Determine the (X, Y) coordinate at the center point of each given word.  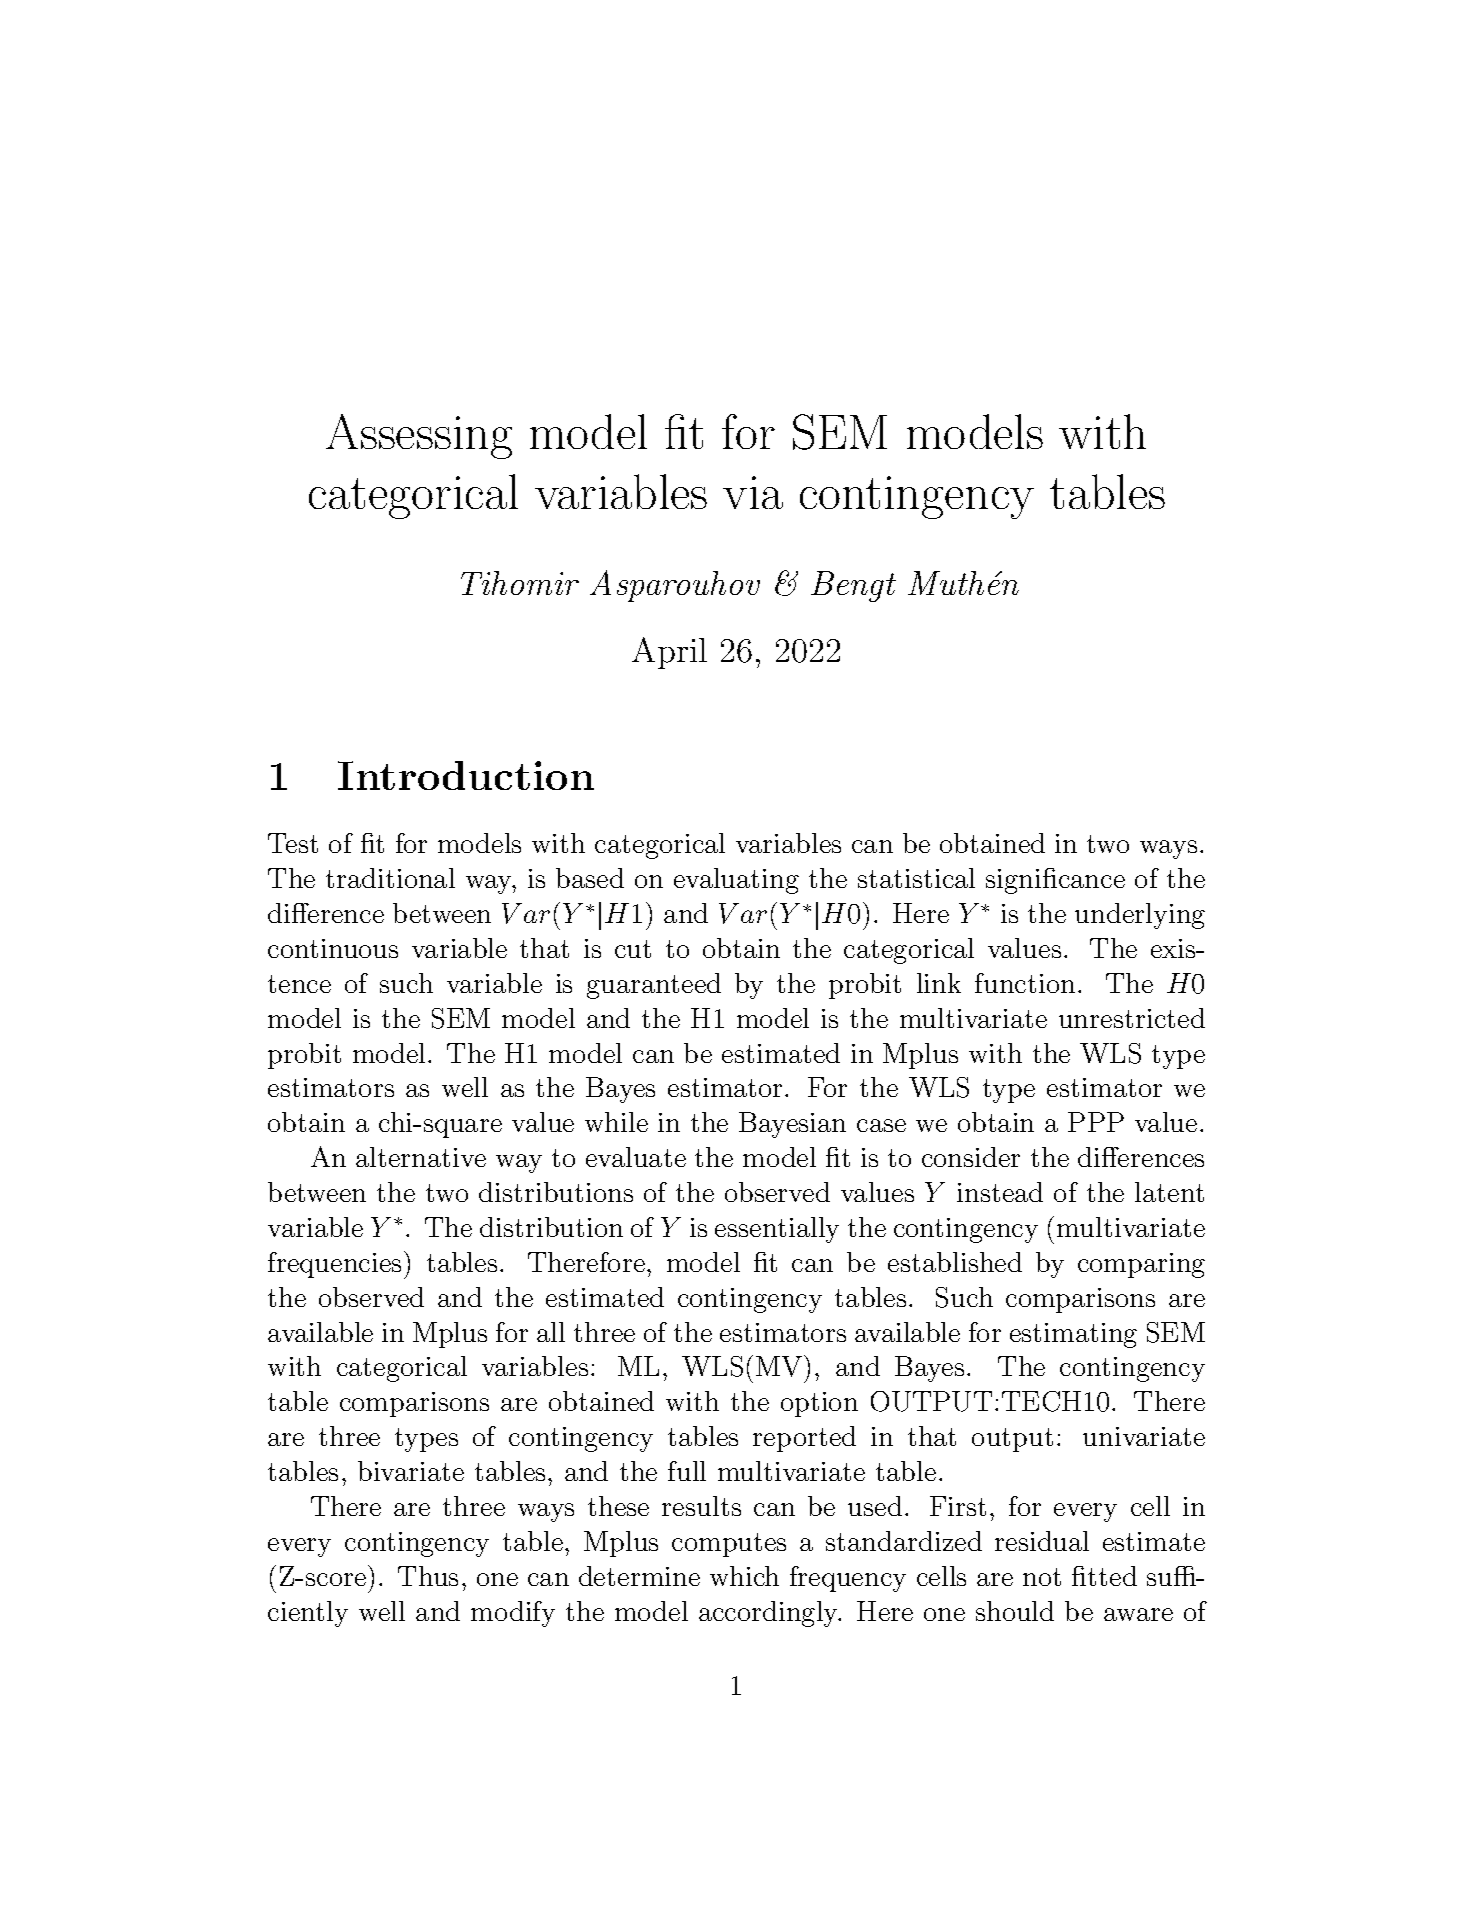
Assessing (419, 436)
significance (1055, 881)
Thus (428, 1576)
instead (1000, 1192)
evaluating (736, 881)
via (753, 492)
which (744, 1576)
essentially (777, 1230)
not (1042, 1577)
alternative (421, 1157)
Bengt (853, 586)
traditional (390, 878)
